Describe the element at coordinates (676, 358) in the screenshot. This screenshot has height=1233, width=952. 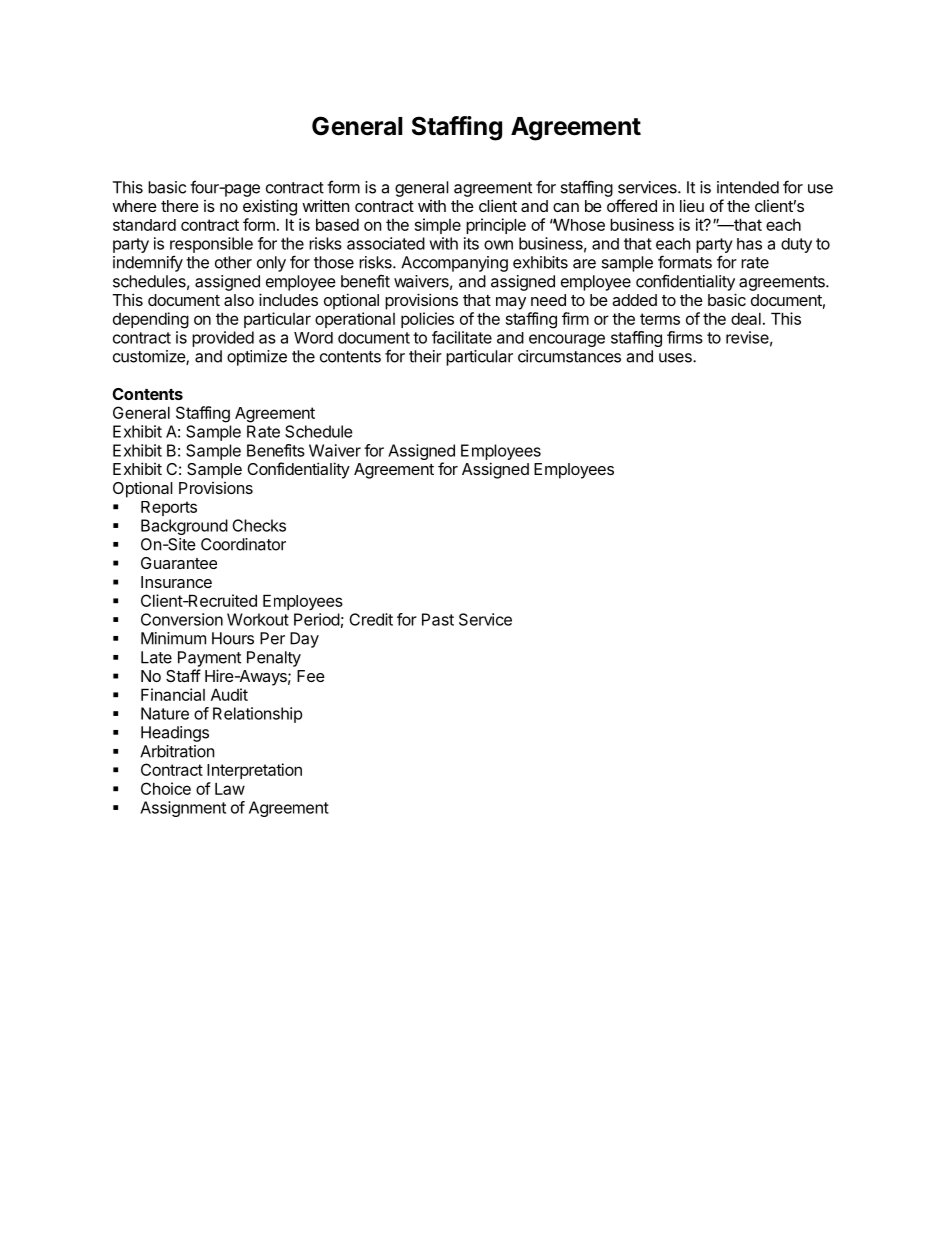
I see `uses` at that location.
